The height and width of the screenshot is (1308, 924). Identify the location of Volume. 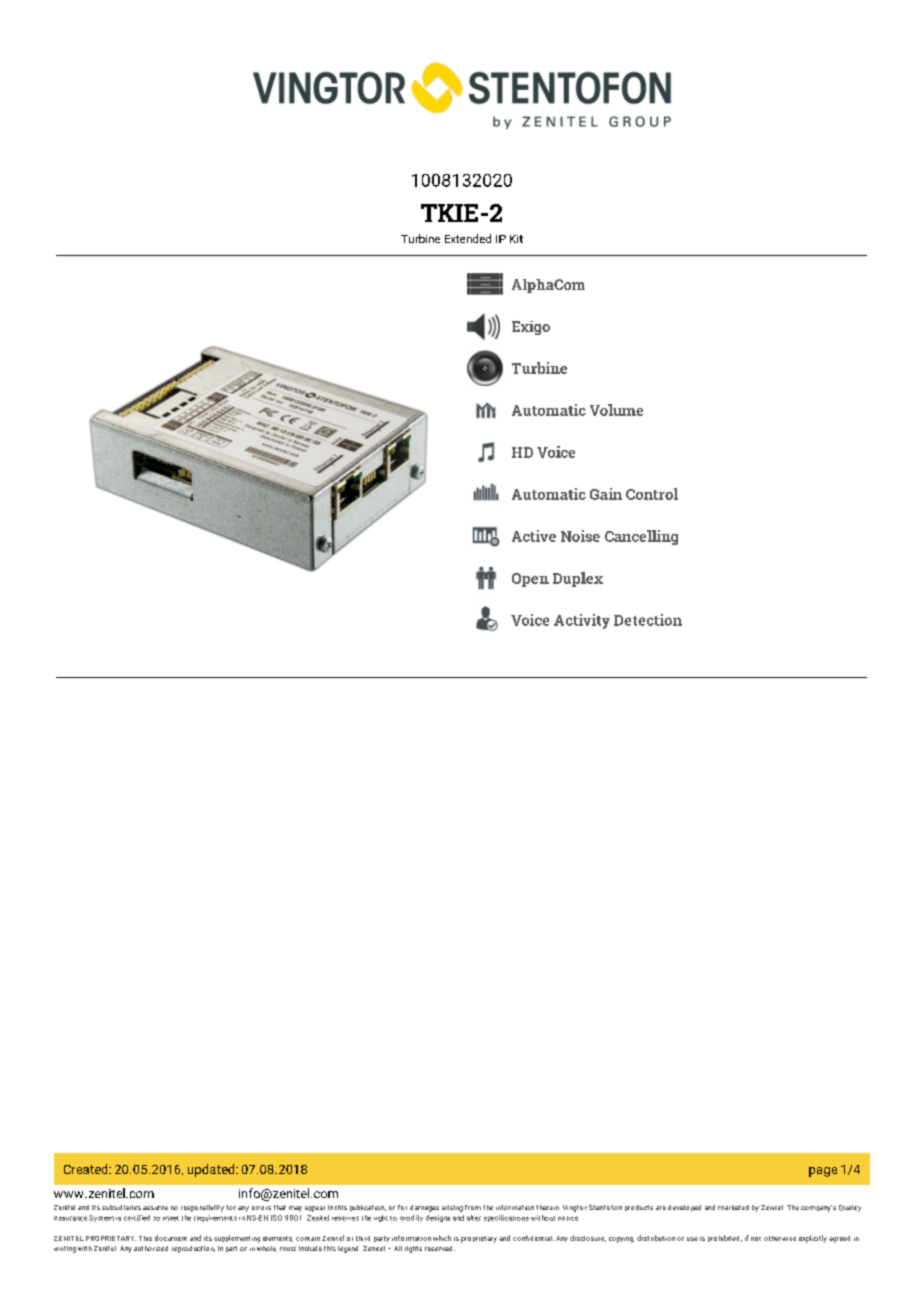
(616, 410).
